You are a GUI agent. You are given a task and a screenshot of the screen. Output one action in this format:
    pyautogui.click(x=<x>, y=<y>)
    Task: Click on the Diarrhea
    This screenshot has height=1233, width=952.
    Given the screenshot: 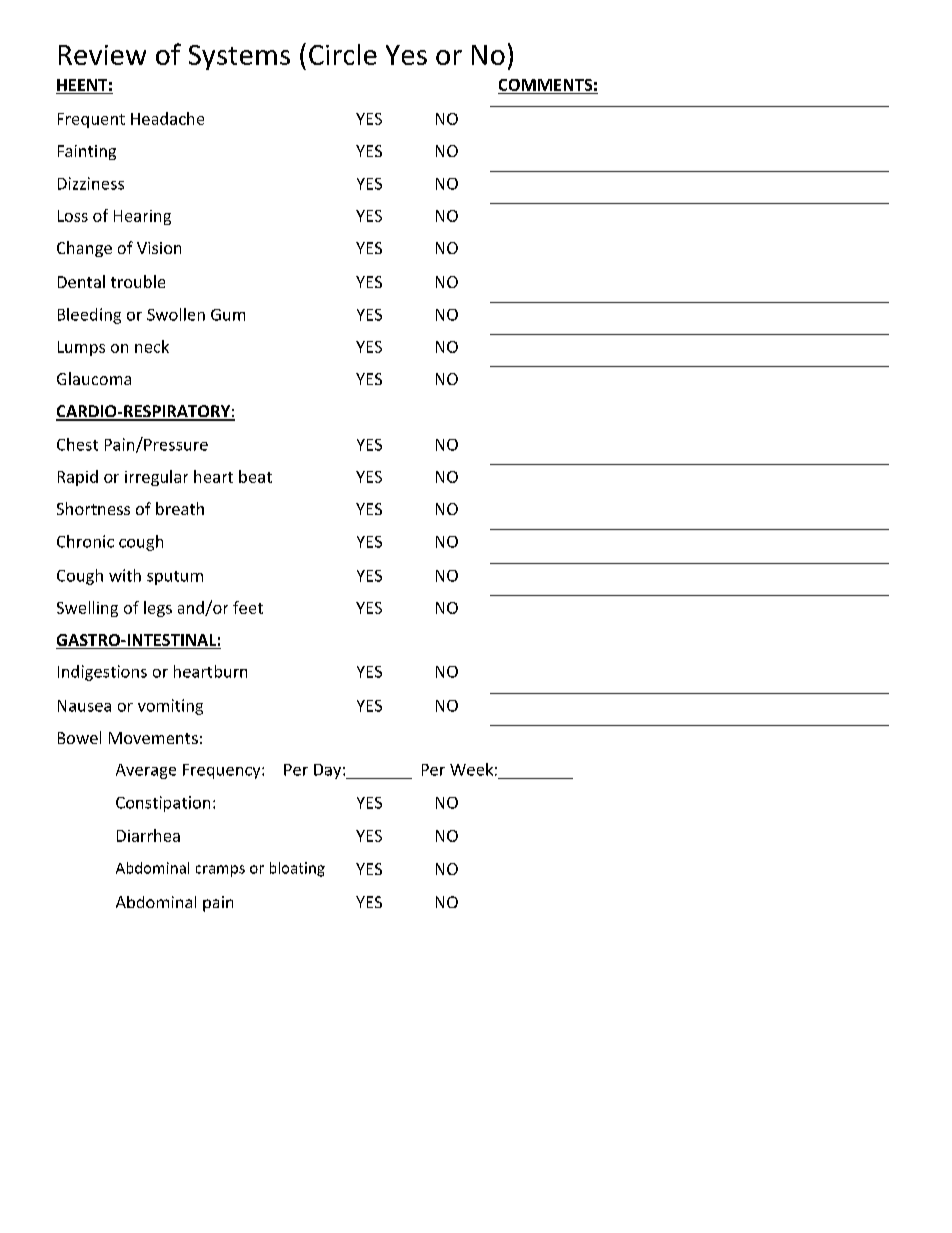 What is the action you would take?
    pyautogui.click(x=148, y=835)
